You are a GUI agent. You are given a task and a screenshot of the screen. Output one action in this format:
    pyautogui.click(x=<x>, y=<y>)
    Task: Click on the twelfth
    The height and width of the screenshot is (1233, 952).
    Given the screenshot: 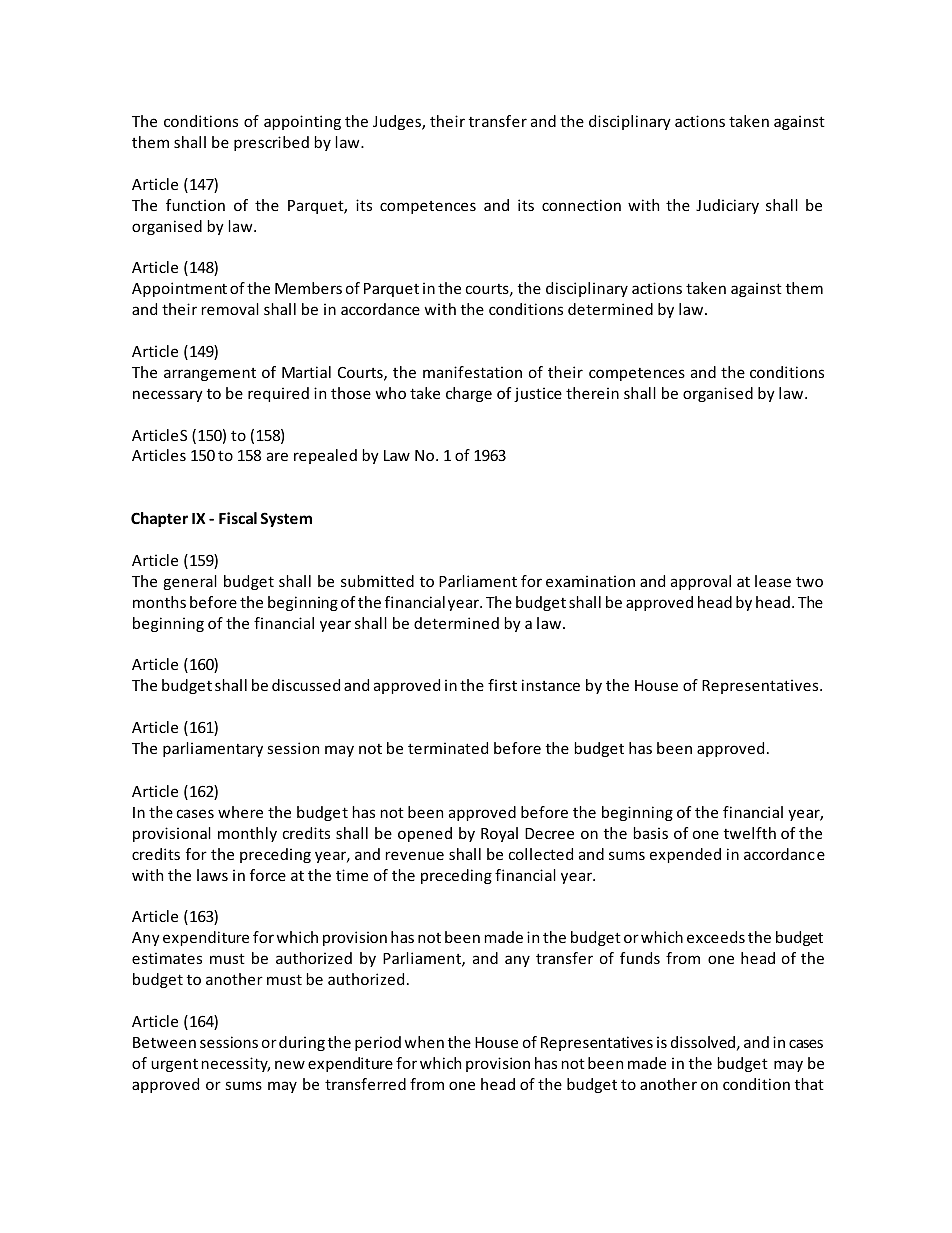 What is the action you would take?
    pyautogui.click(x=750, y=833)
